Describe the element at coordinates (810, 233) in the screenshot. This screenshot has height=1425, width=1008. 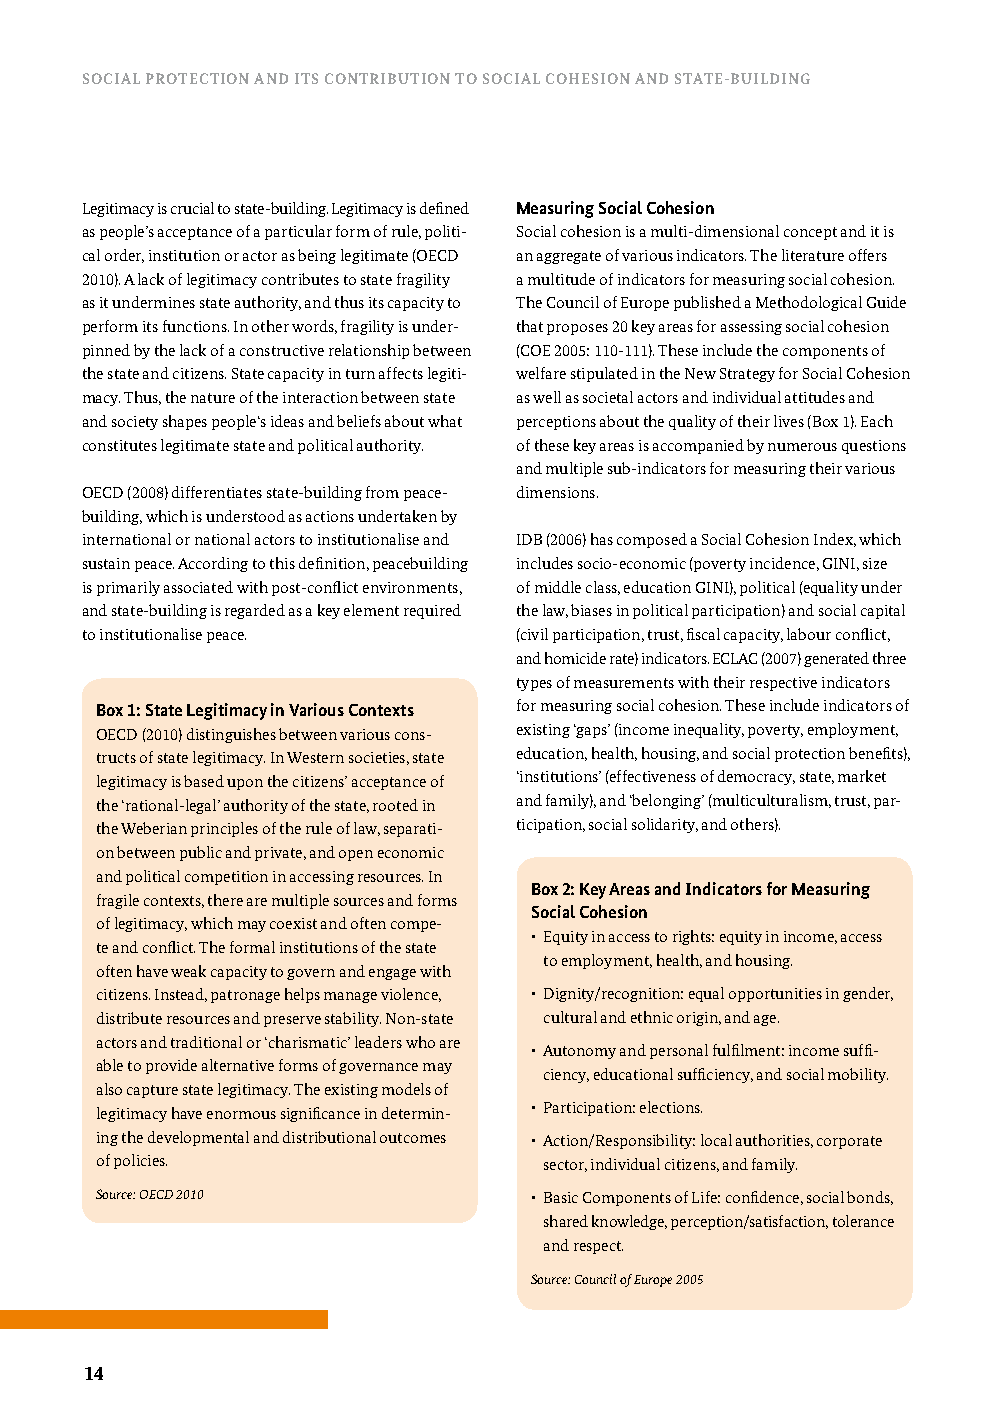
I see `concept` at that location.
